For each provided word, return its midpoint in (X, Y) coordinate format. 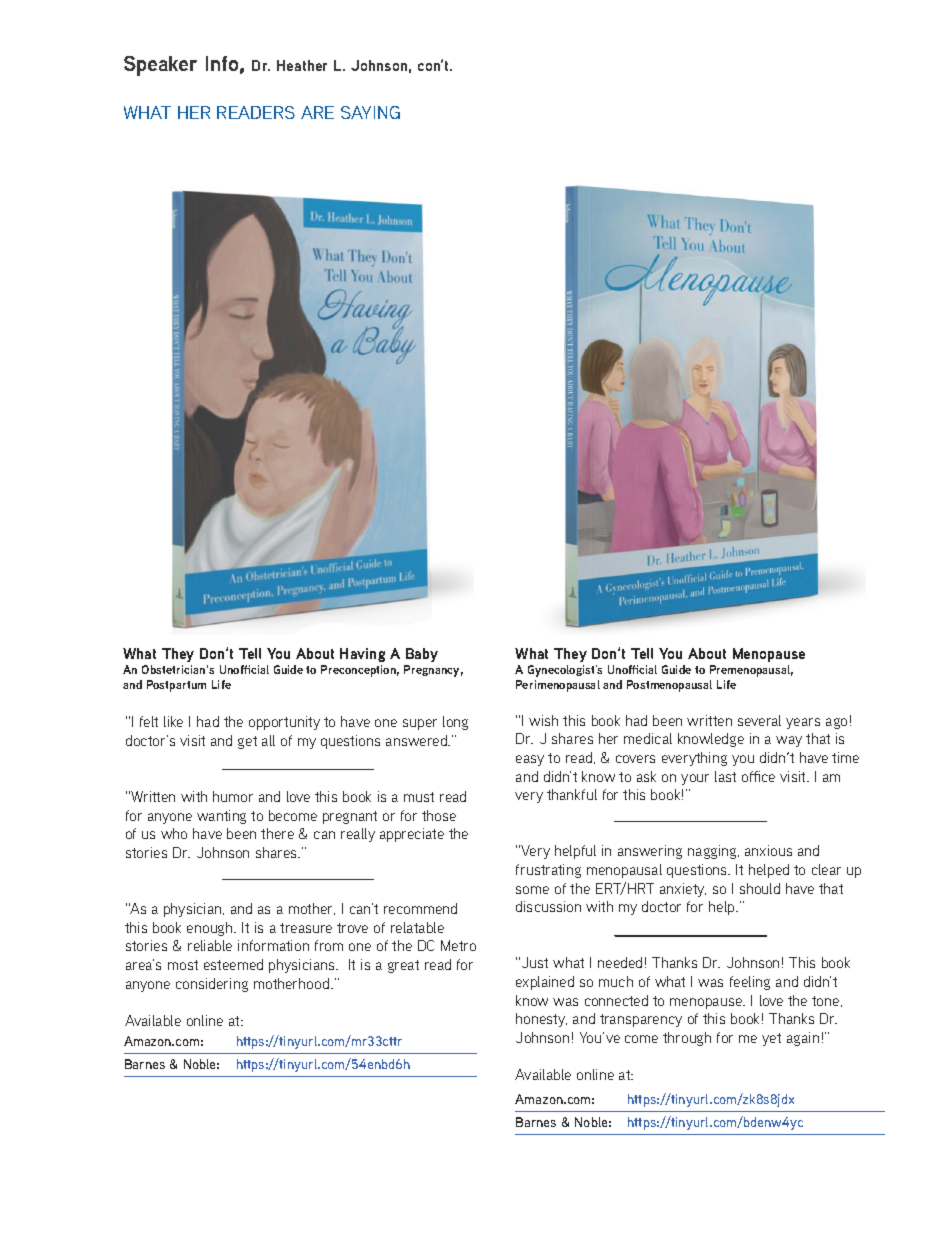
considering (212, 985)
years (803, 723)
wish (543, 720)
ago (836, 723)
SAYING (370, 112)
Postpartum (176, 686)
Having (362, 655)
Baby (421, 657)
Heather (302, 65)
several (759, 720)
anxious (768, 850)
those (439, 815)
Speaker (160, 66)
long (455, 723)
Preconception (360, 671)
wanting (221, 817)
